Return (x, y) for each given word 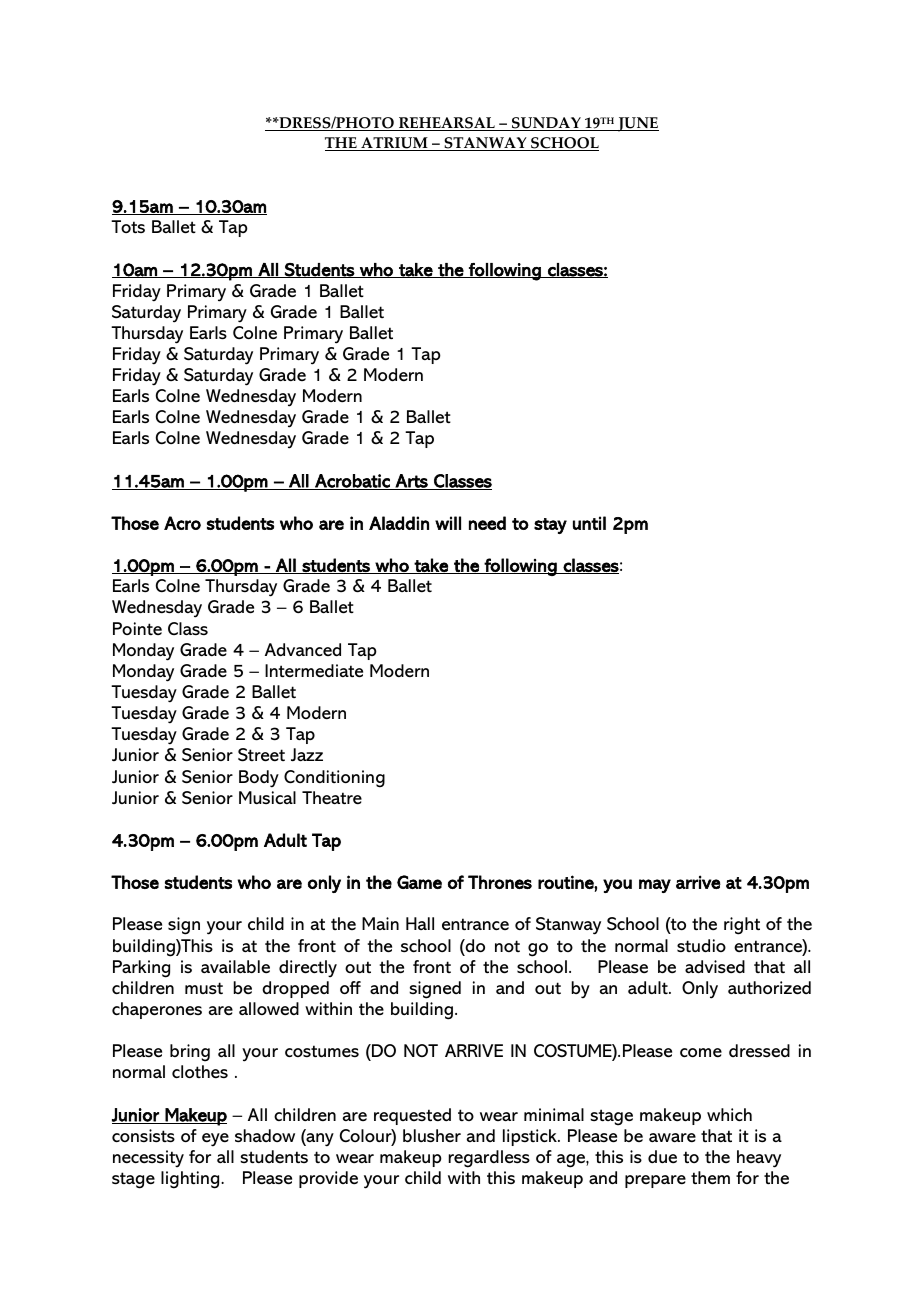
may (655, 886)
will (448, 523)
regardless (489, 1159)
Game (419, 882)
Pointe (137, 628)
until (589, 523)
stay (550, 526)
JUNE (637, 124)
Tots (128, 226)
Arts (411, 482)
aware (672, 1137)
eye (215, 1140)
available (235, 966)
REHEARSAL (447, 124)
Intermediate (314, 671)
